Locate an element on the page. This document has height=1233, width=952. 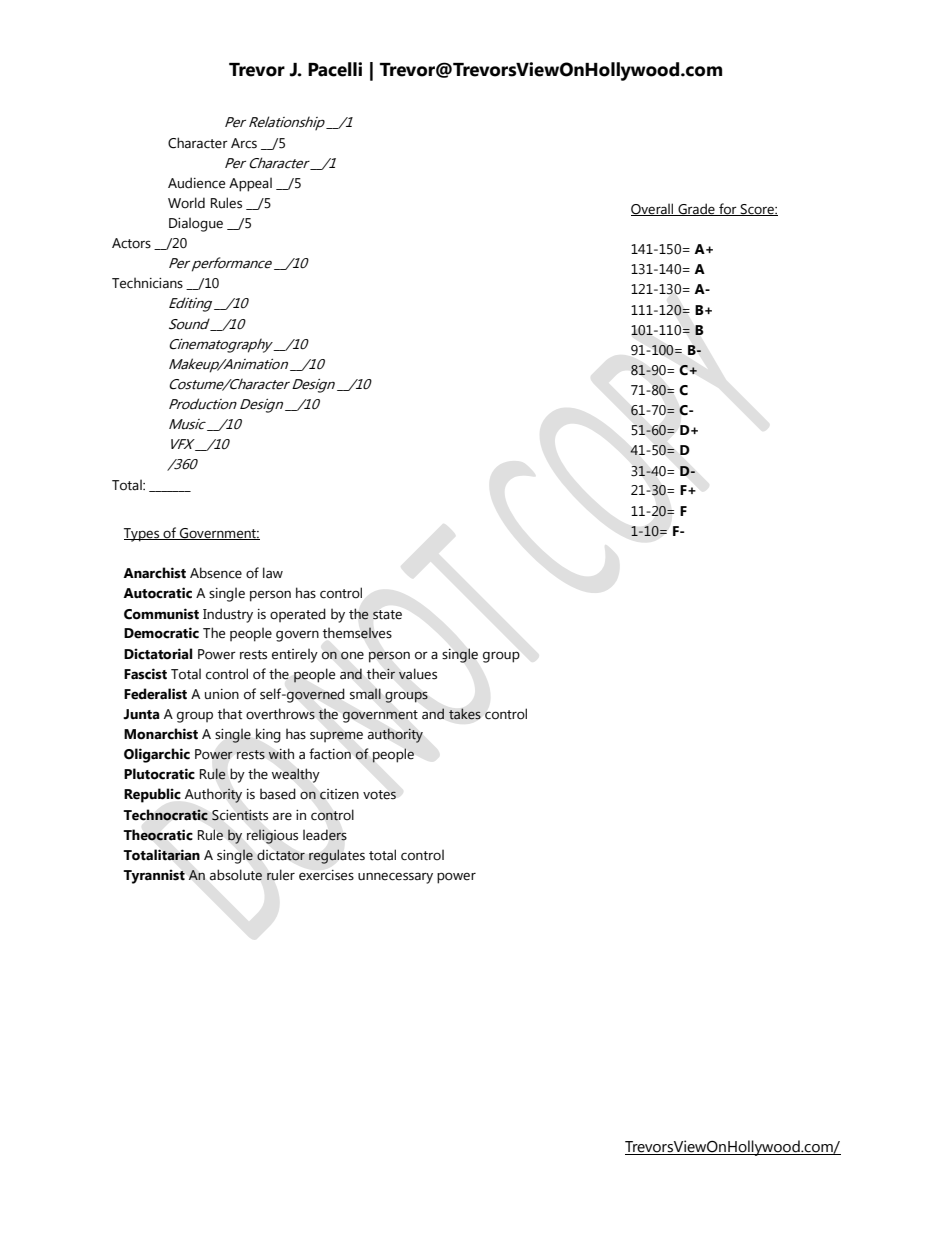
regulates is located at coordinates (337, 856).
